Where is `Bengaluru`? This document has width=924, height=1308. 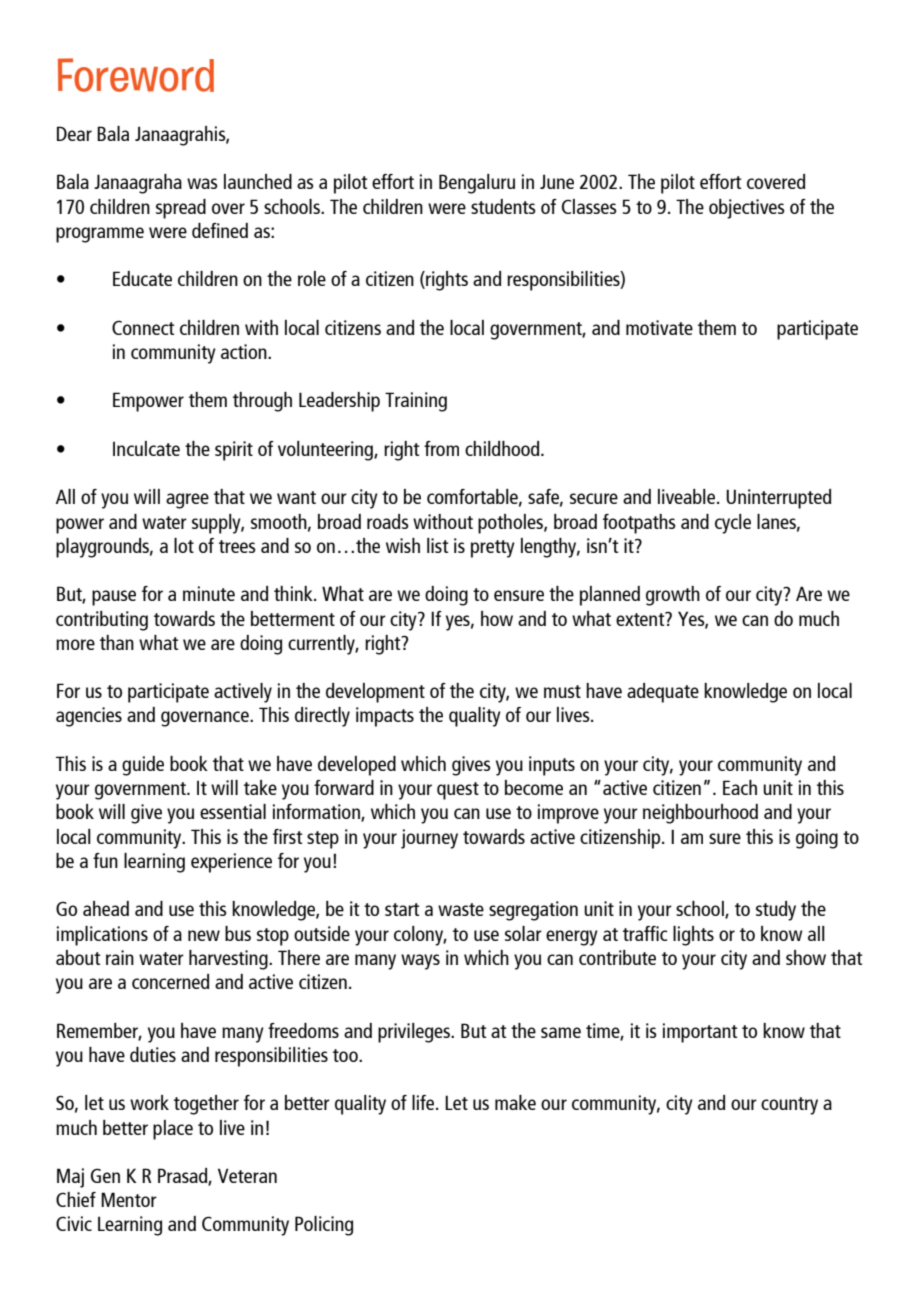
Bengaluru is located at coordinates (477, 184).
